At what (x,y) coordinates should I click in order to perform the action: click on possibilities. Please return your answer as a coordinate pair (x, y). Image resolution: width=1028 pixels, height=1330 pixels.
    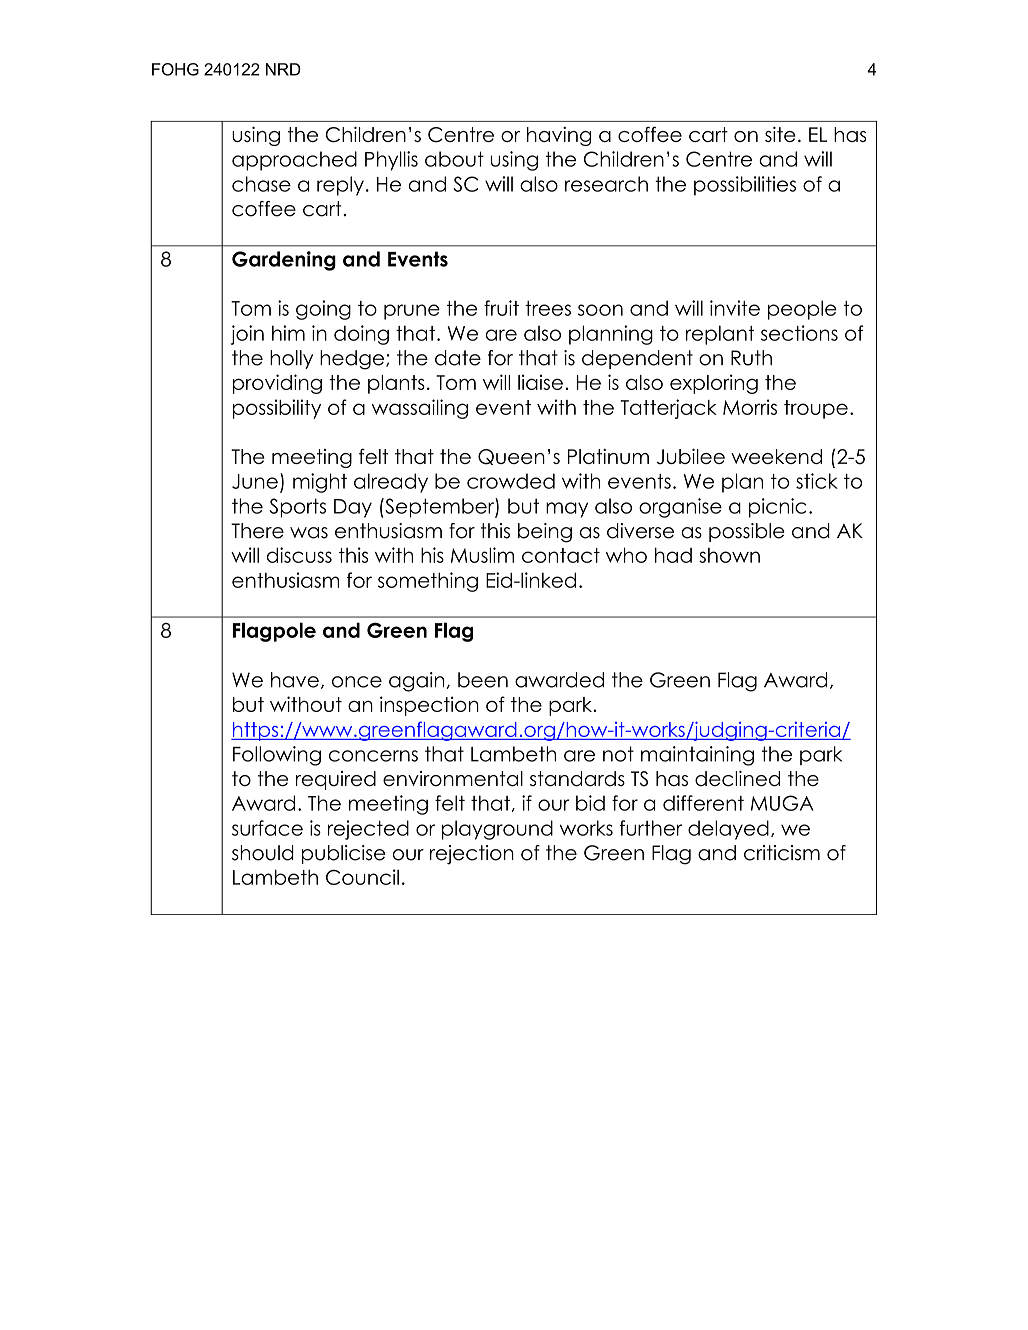
    Looking at the image, I should click on (745, 186).
